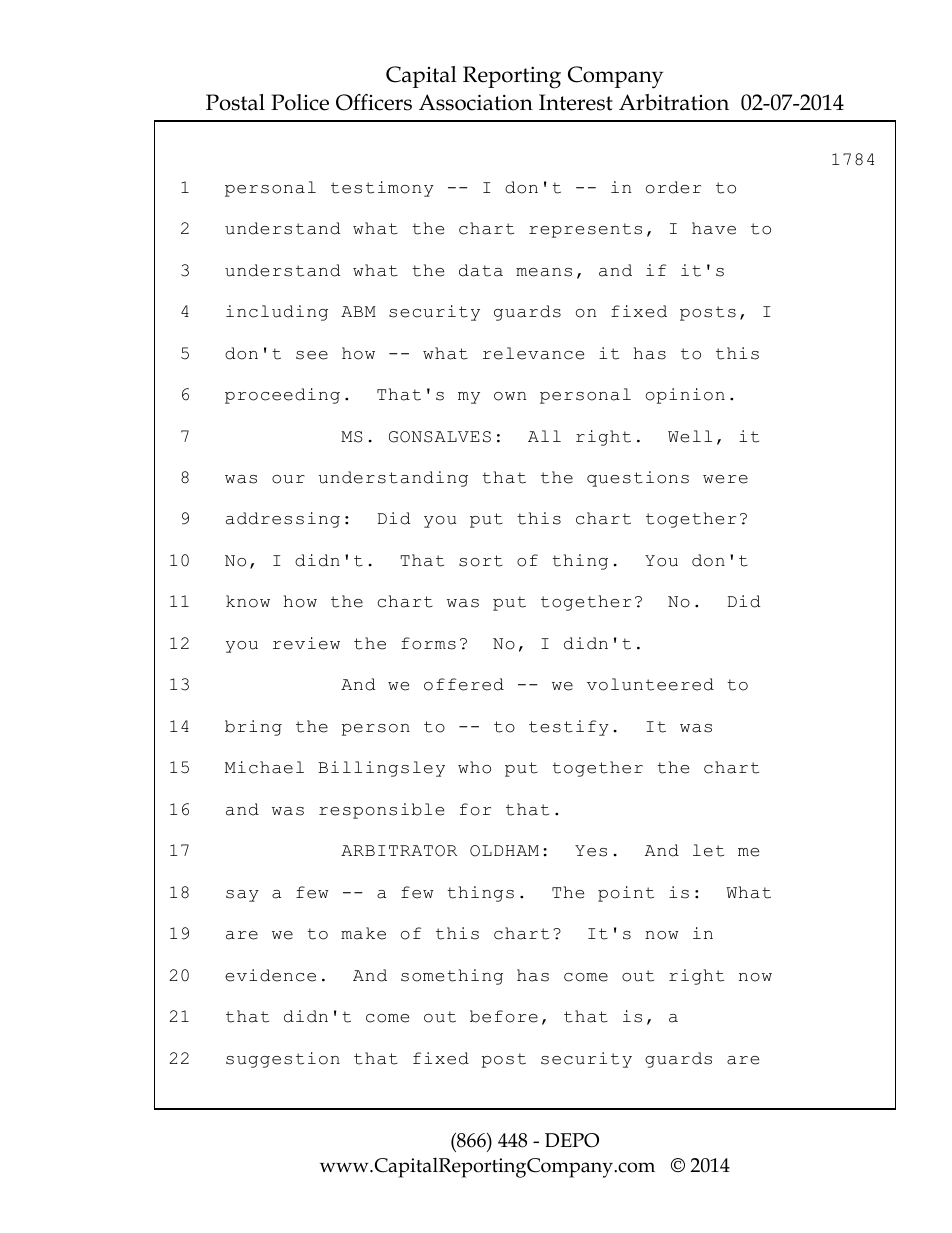  Describe the element at coordinates (481, 561) in the image. I see `sort` at that location.
